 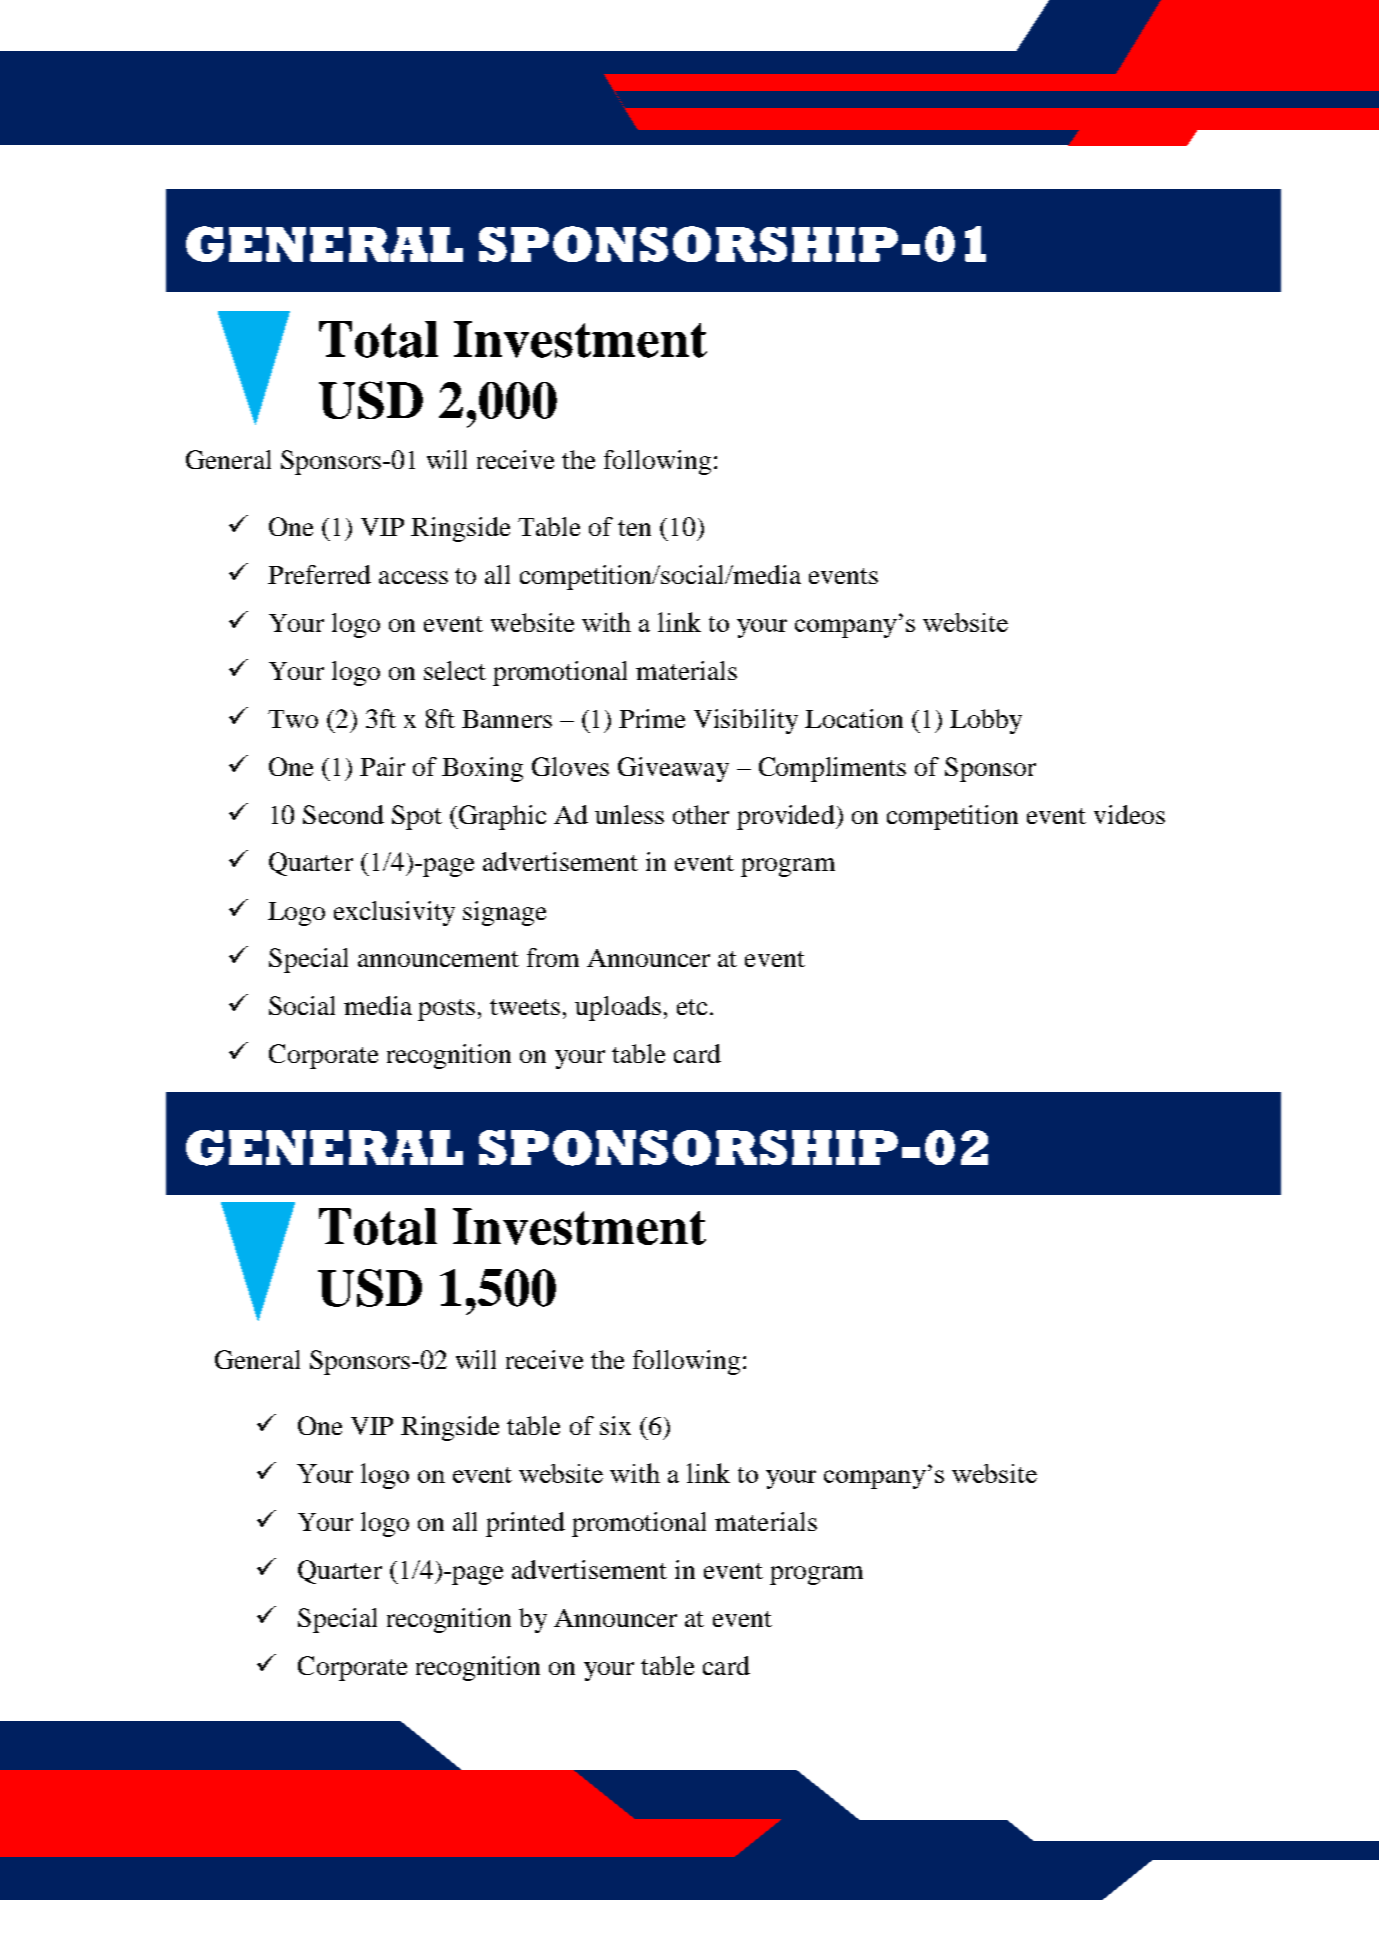 I want to click on uploads, so click(x=618, y=1008).
